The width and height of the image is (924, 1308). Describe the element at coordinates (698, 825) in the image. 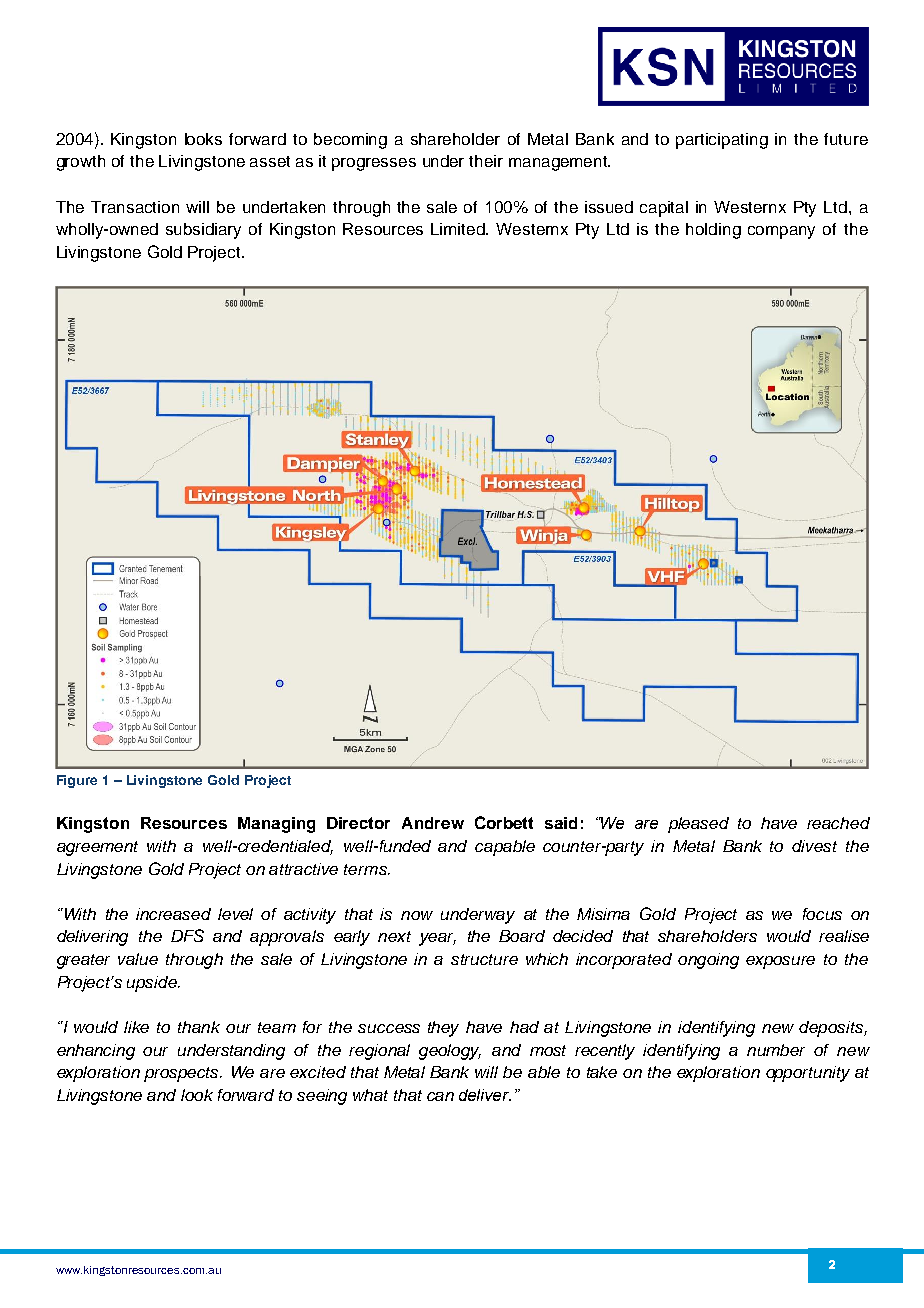

I see `pleased` at that location.
